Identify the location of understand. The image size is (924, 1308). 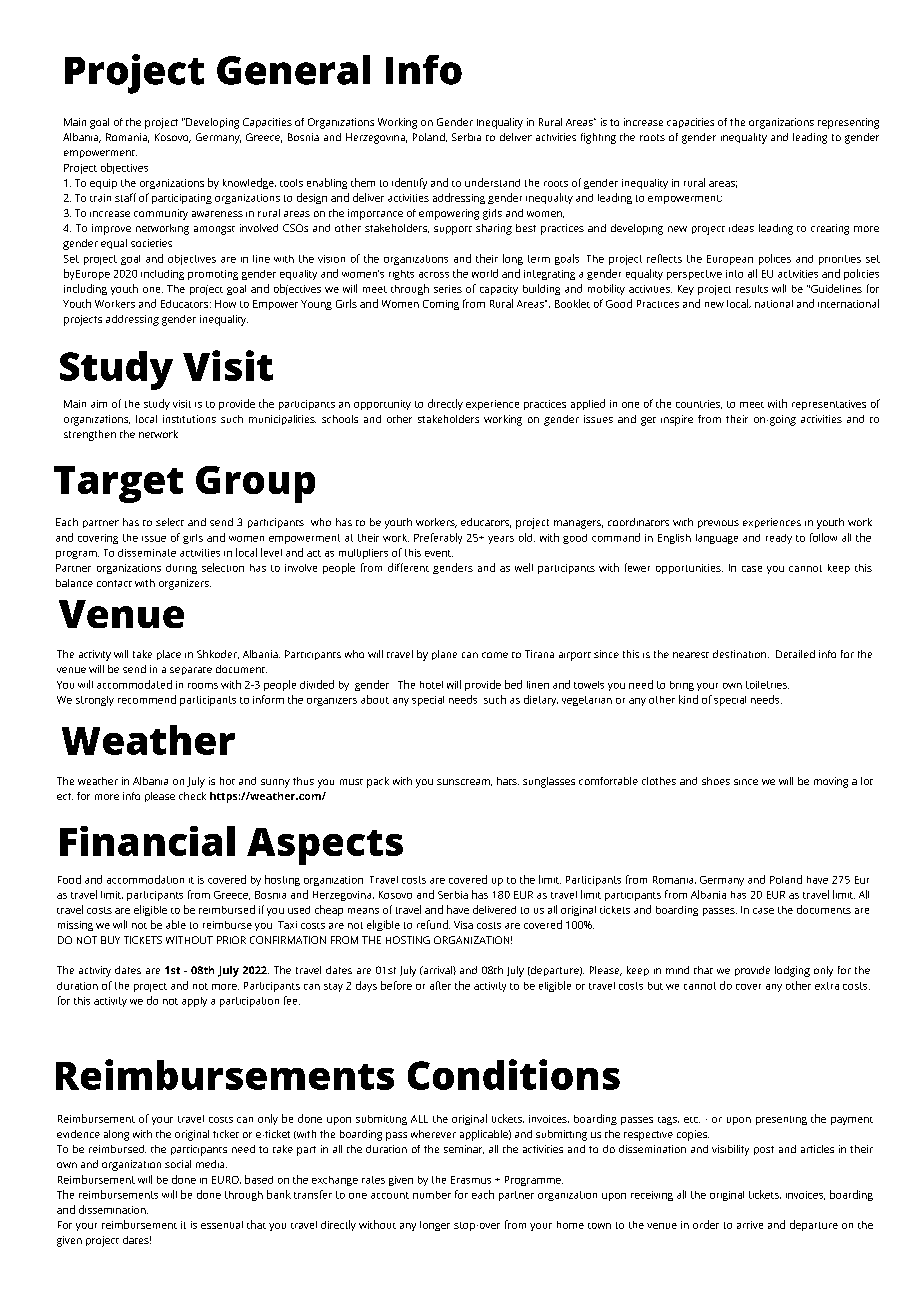
(492, 182).
